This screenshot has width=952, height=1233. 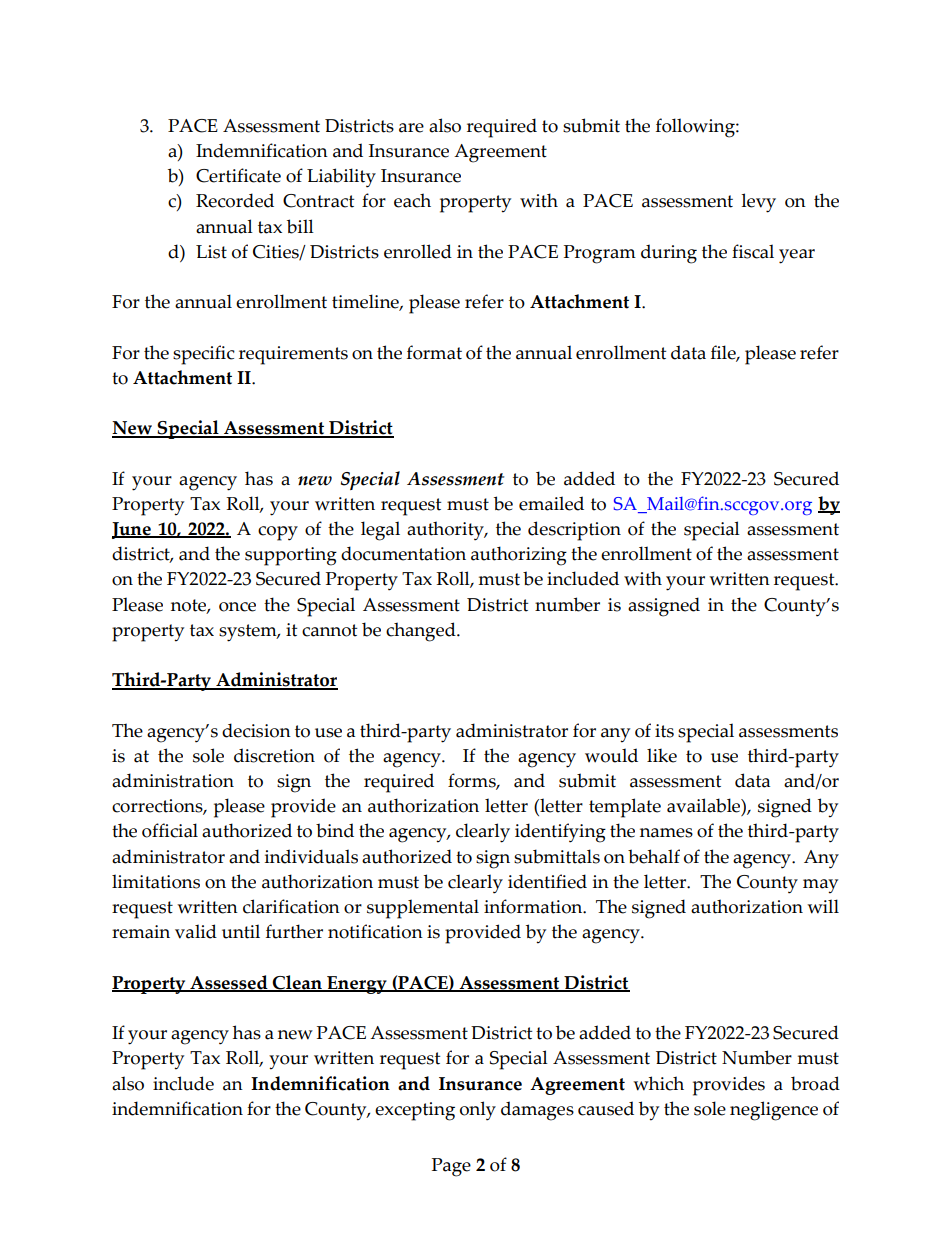 I want to click on once, so click(x=237, y=607).
